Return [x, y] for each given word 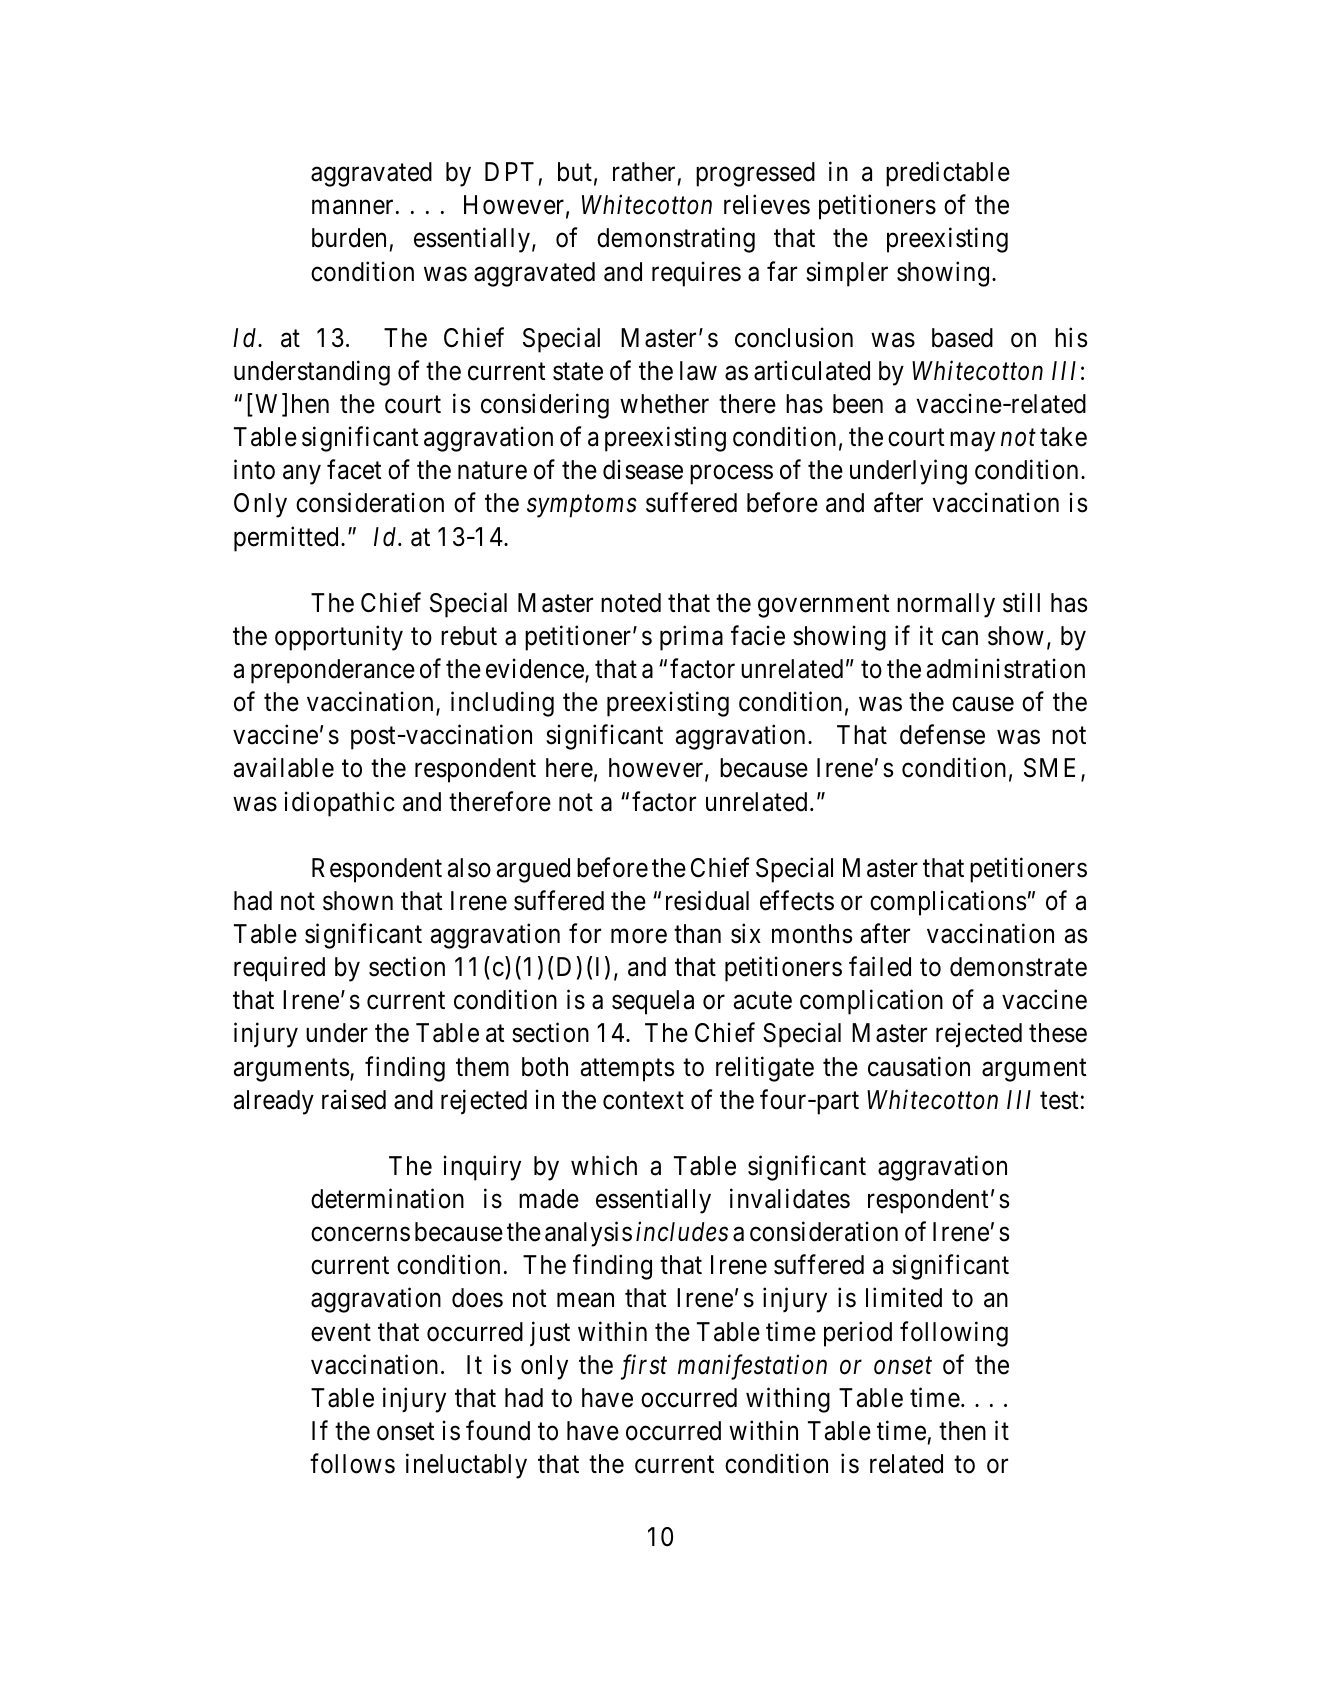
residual [707, 900]
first [644, 1367]
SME [1049, 768]
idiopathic [340, 804]
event [341, 1333]
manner [352, 207]
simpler [847, 274]
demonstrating [676, 240]
